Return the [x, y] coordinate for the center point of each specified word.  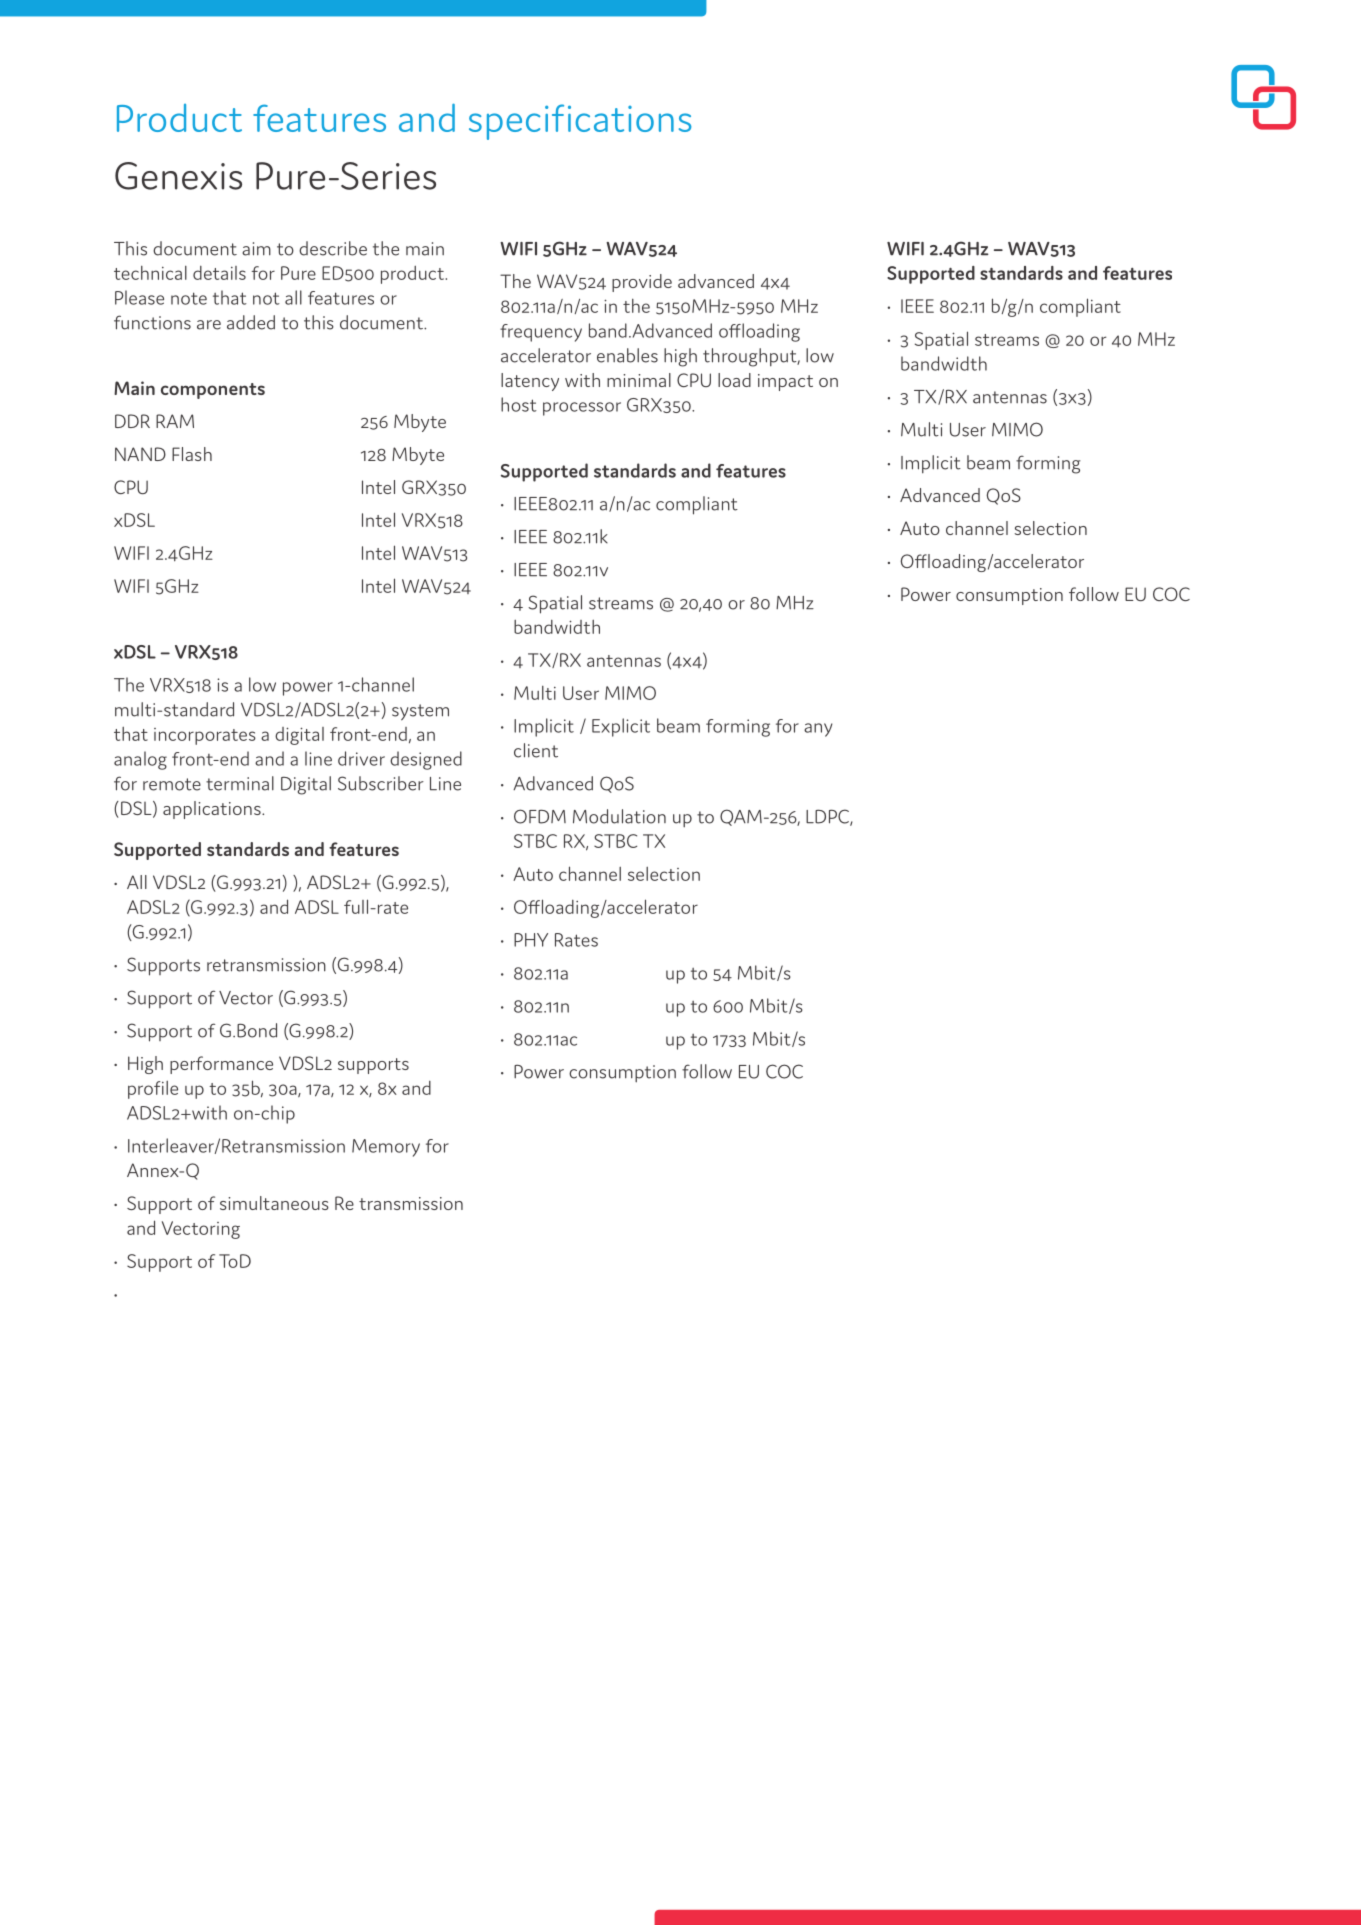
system [420, 712]
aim [256, 249]
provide [642, 283]
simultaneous [274, 1203]
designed [426, 760]
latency [530, 382]
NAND [140, 454]
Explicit [621, 727]
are [209, 325]
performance [221, 1065]
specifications [580, 122]
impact [785, 382]
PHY [531, 940]
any [818, 730]
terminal [240, 783]
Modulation [619, 816]
